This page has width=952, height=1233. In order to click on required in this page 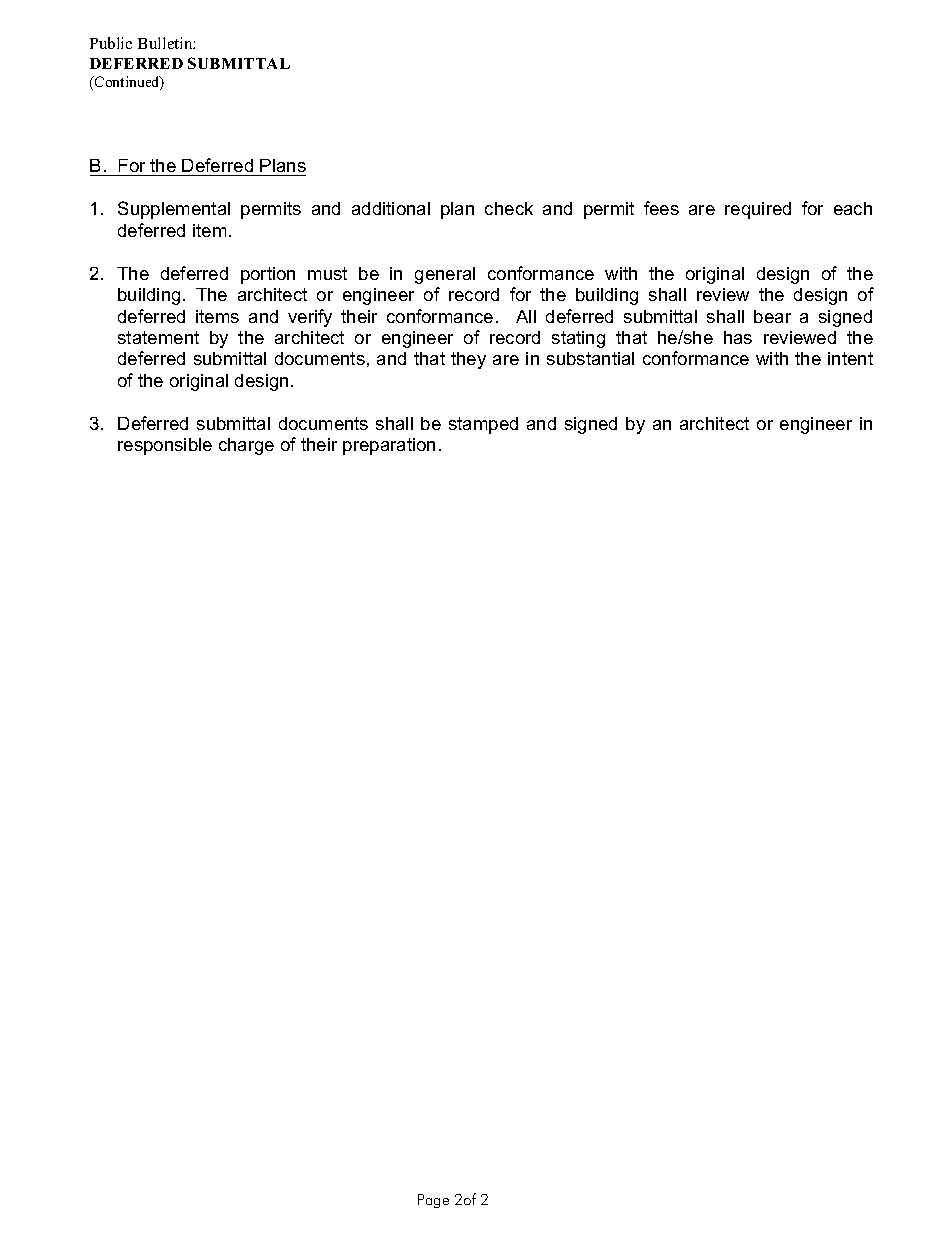, I will do `click(758, 210)`.
